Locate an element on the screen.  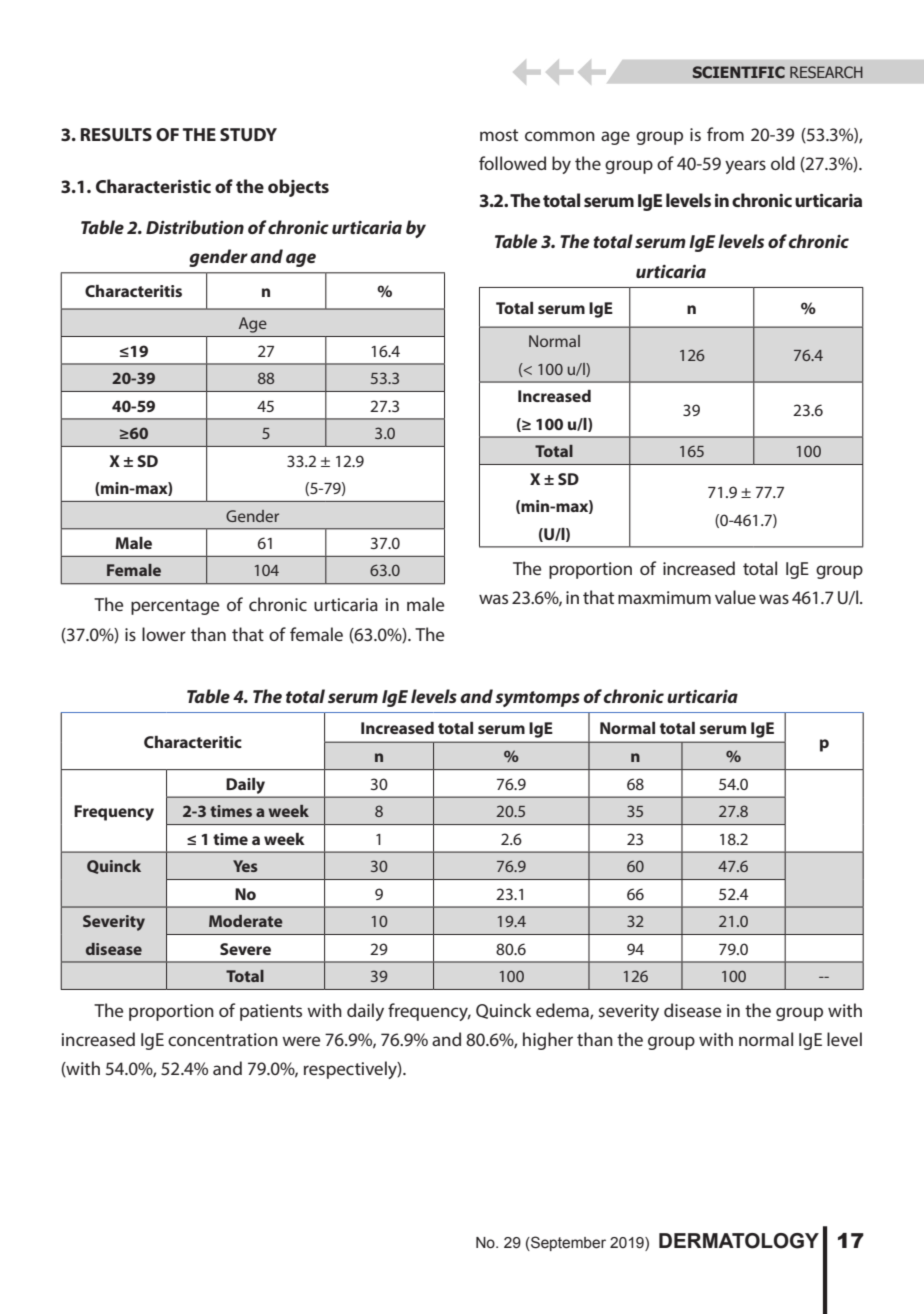
concentration is located at coordinates (223, 1039).
